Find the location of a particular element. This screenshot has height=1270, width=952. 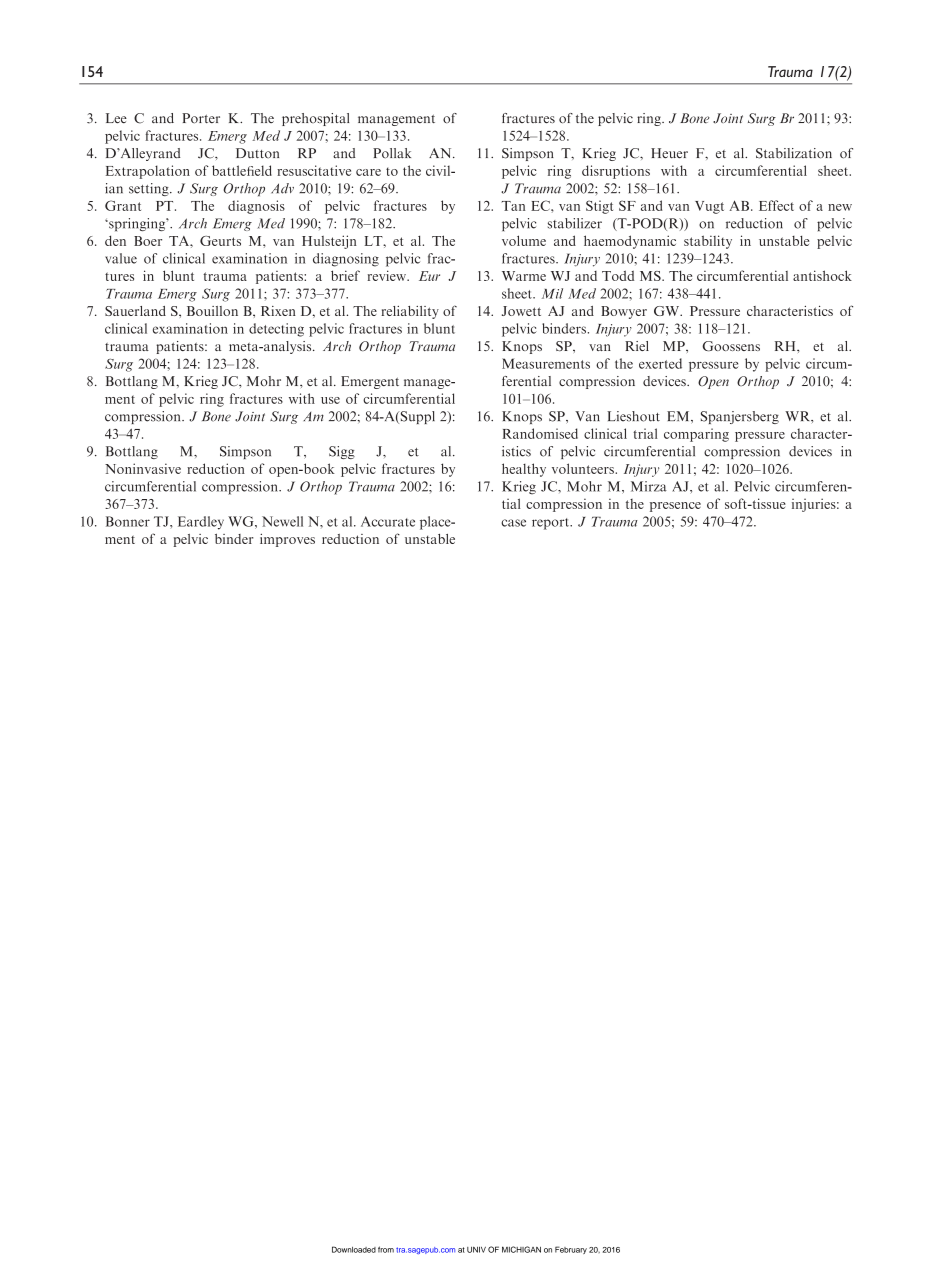

from is located at coordinates (386, 1249).
